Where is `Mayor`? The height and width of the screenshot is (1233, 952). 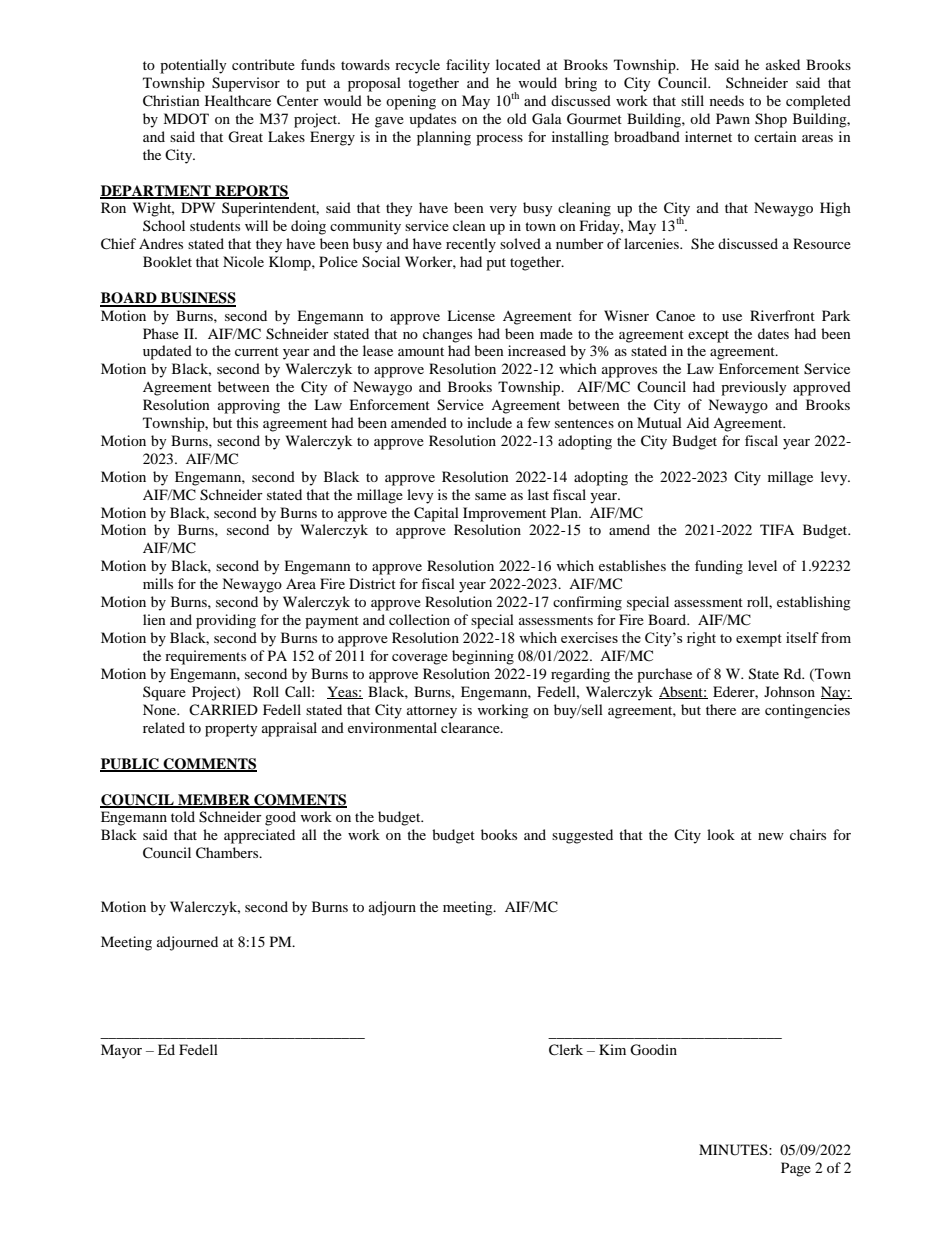 Mayor is located at coordinates (121, 1051).
